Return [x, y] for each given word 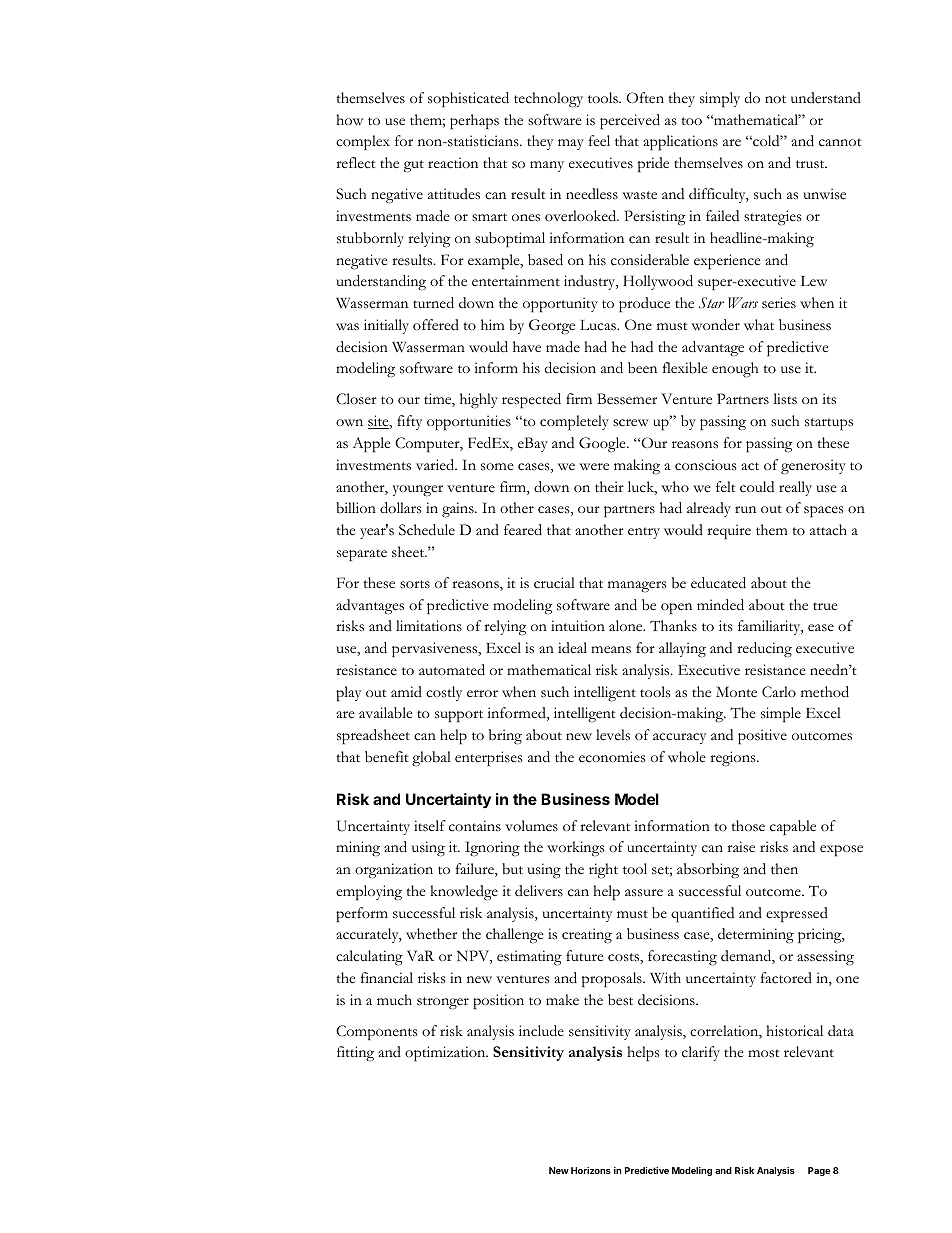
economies [612, 757]
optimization [446, 1054]
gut [414, 166]
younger [417, 491]
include [541, 1031]
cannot [840, 142]
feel [599, 140]
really [795, 488]
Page [819, 1171]
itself [430, 826]
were [594, 466]
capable [793, 828]
